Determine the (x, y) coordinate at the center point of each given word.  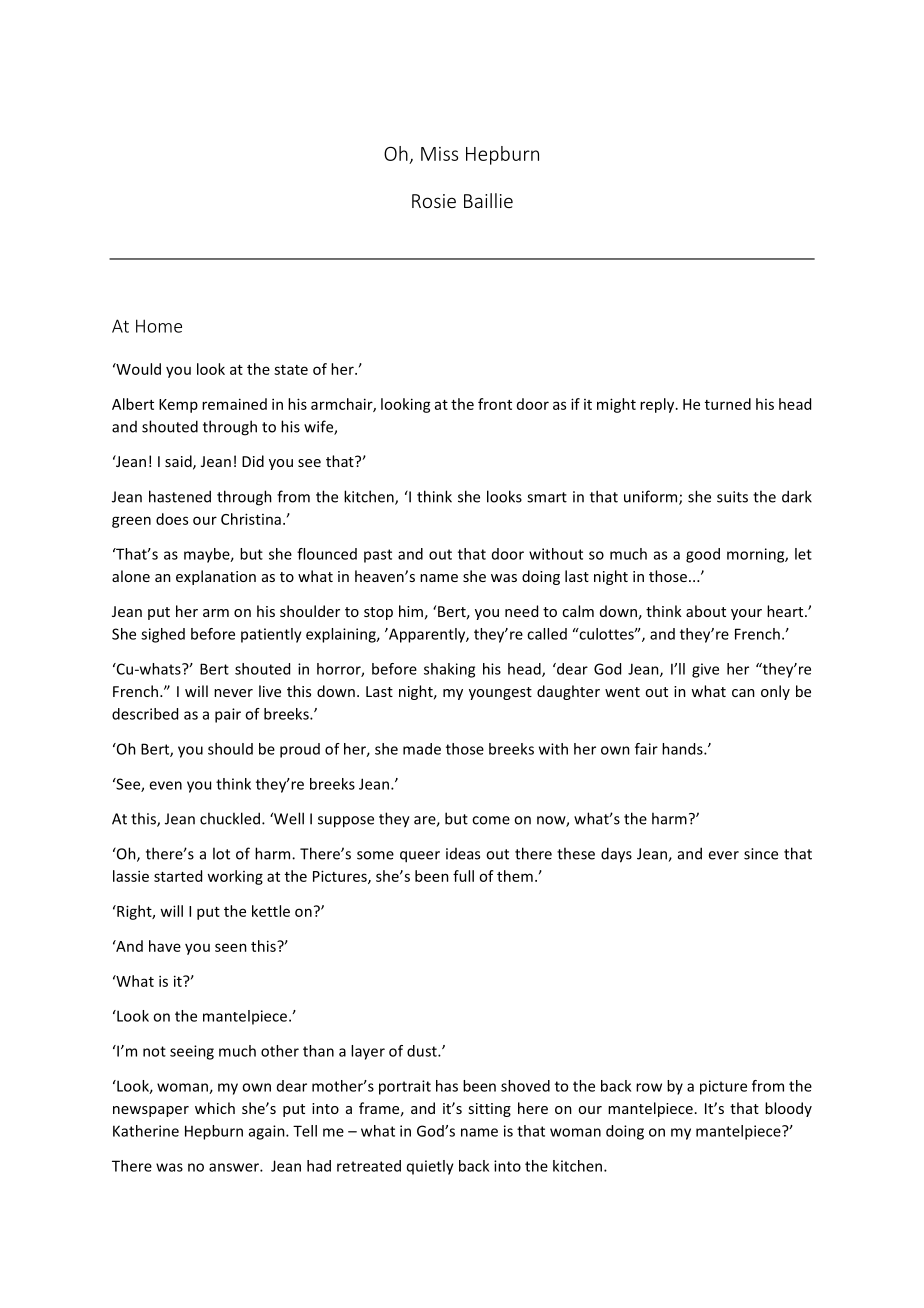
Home (159, 326)
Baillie (488, 200)
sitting (489, 1110)
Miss (439, 154)
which (215, 1108)
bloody (788, 1109)
